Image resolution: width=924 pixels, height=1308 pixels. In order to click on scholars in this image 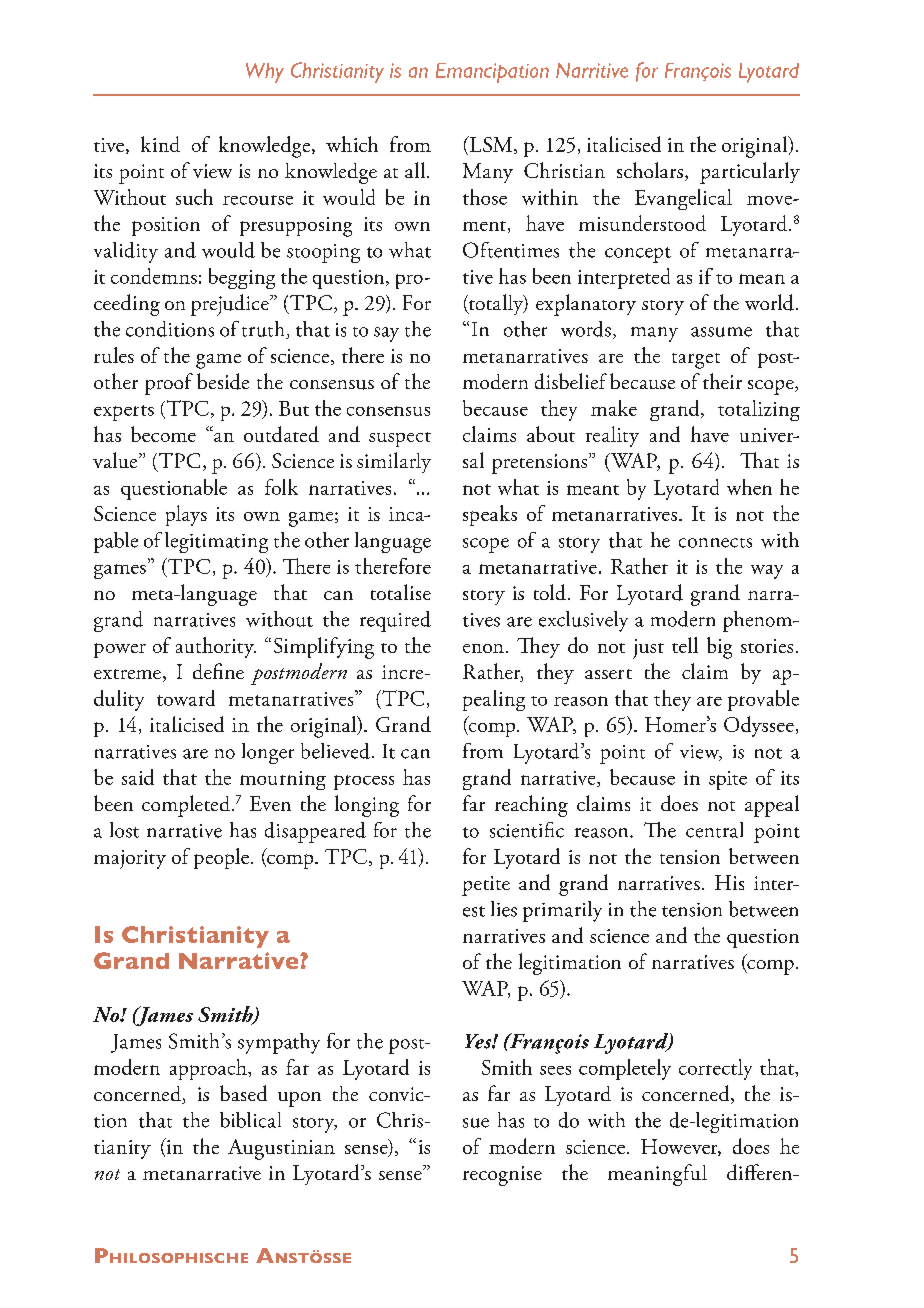, I will do `click(650, 170)`.
